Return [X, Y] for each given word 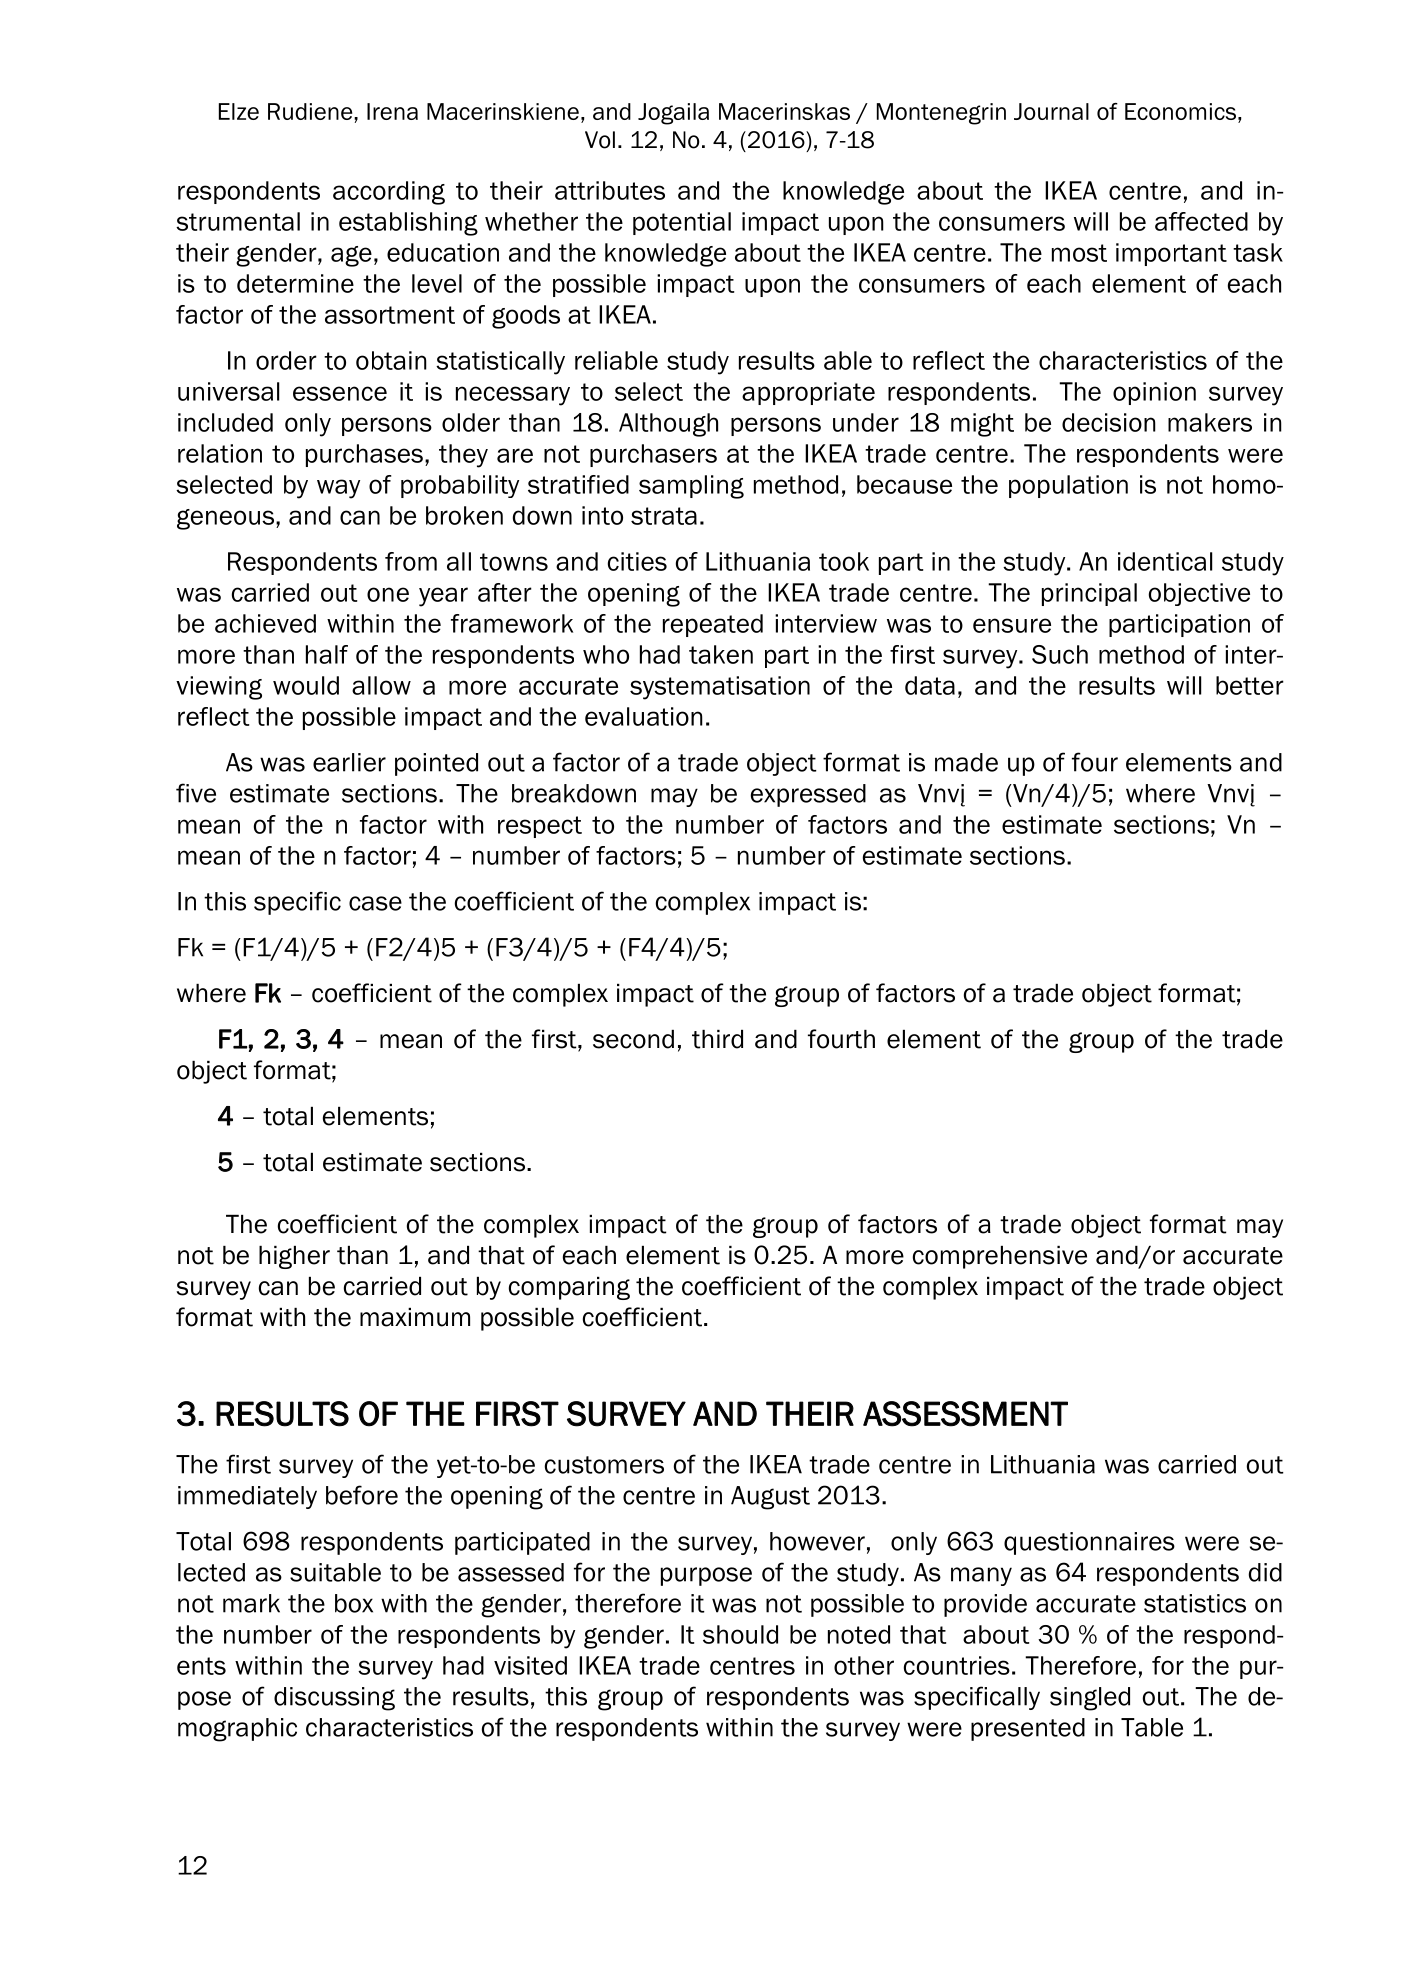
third [717, 1039]
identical [1165, 561]
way [338, 489]
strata [664, 516]
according [389, 193]
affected [1201, 221]
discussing [334, 1699]
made [966, 762]
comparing [569, 1288]
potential [682, 223]
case [375, 903]
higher [294, 1257]
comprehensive [1000, 1257]
